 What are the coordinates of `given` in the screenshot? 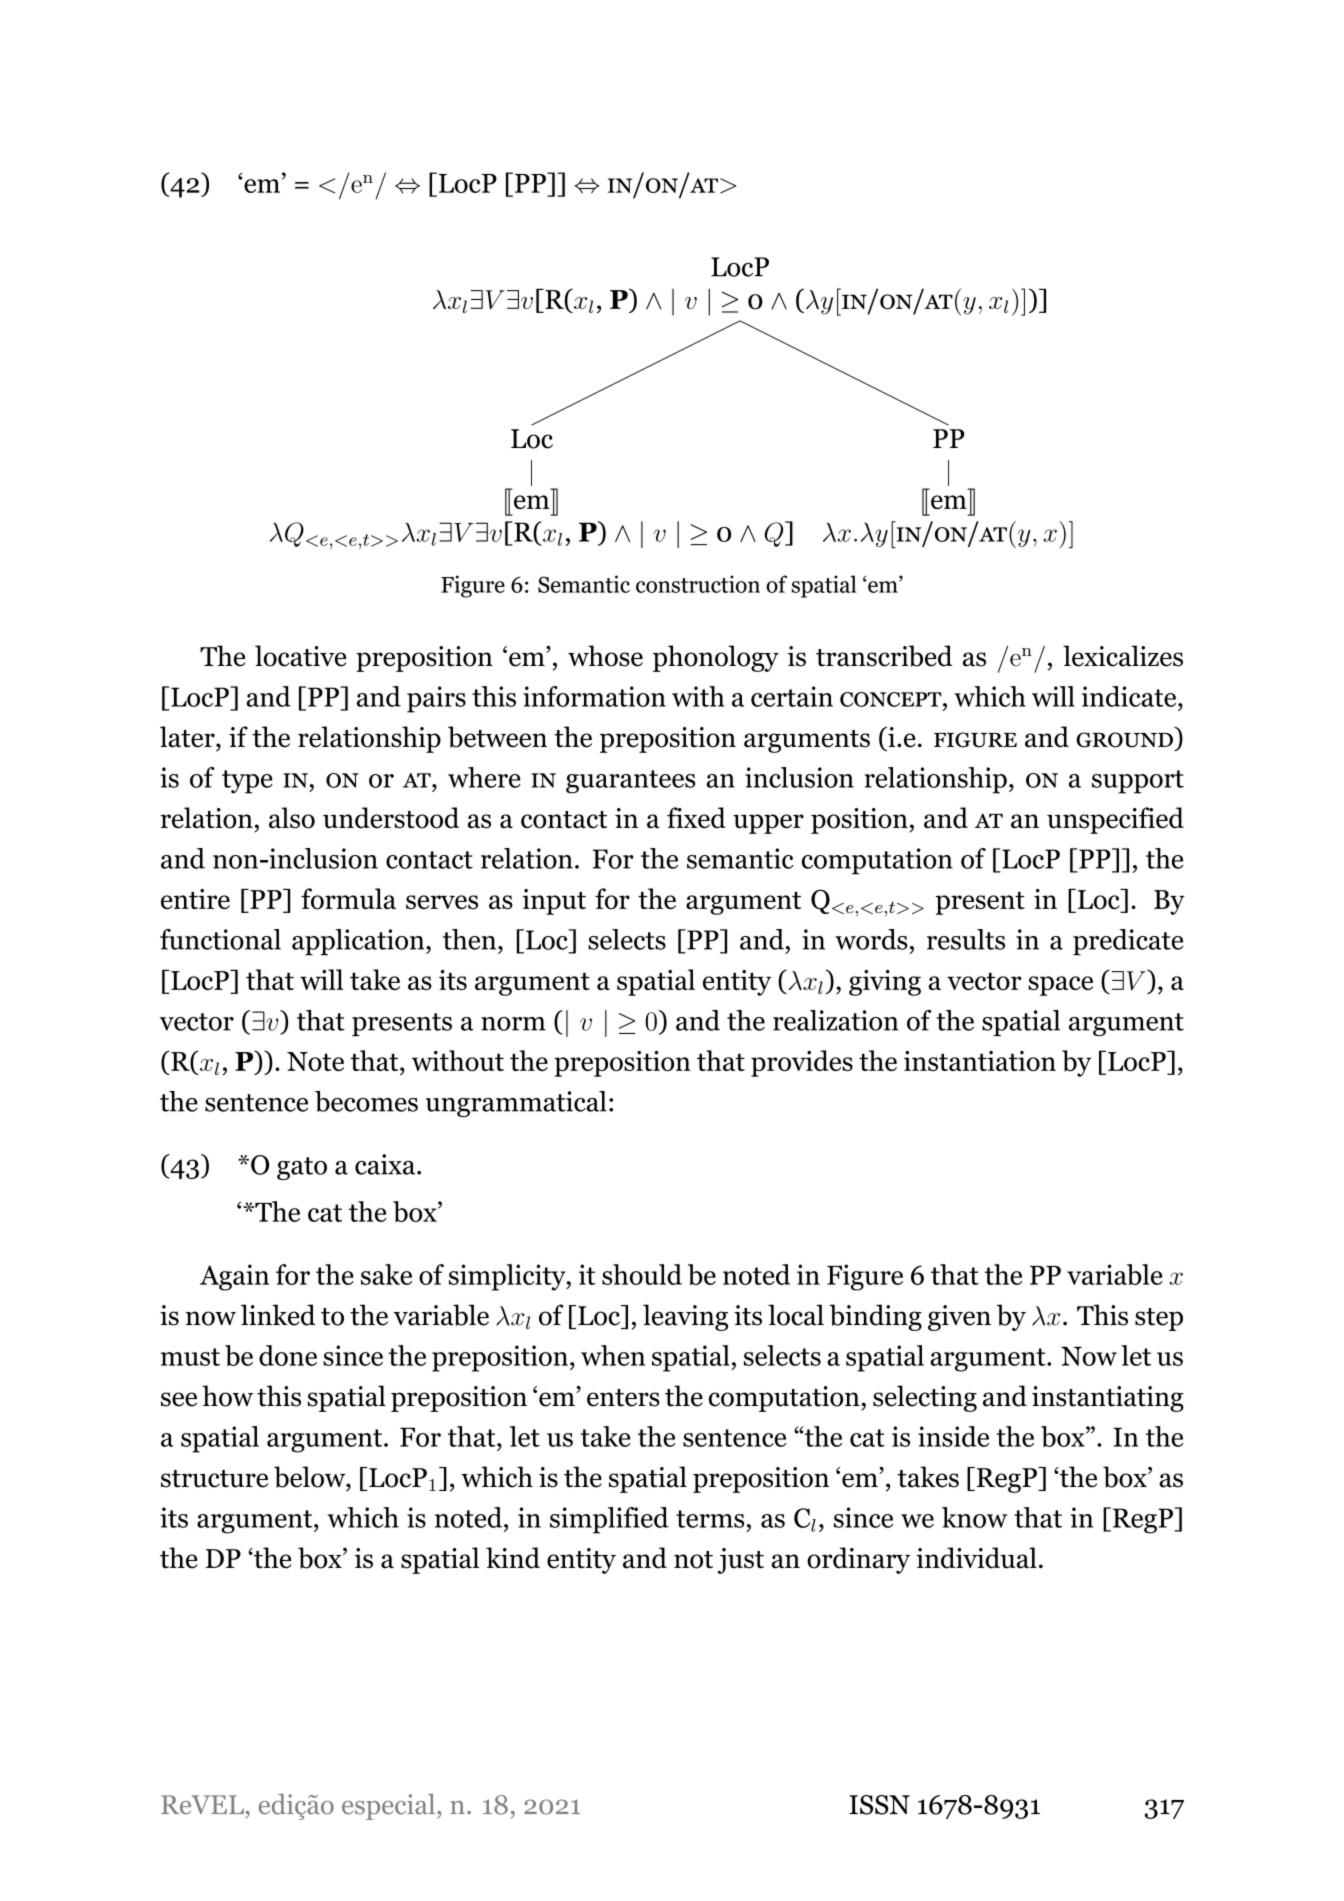 It's located at (959, 1318).
